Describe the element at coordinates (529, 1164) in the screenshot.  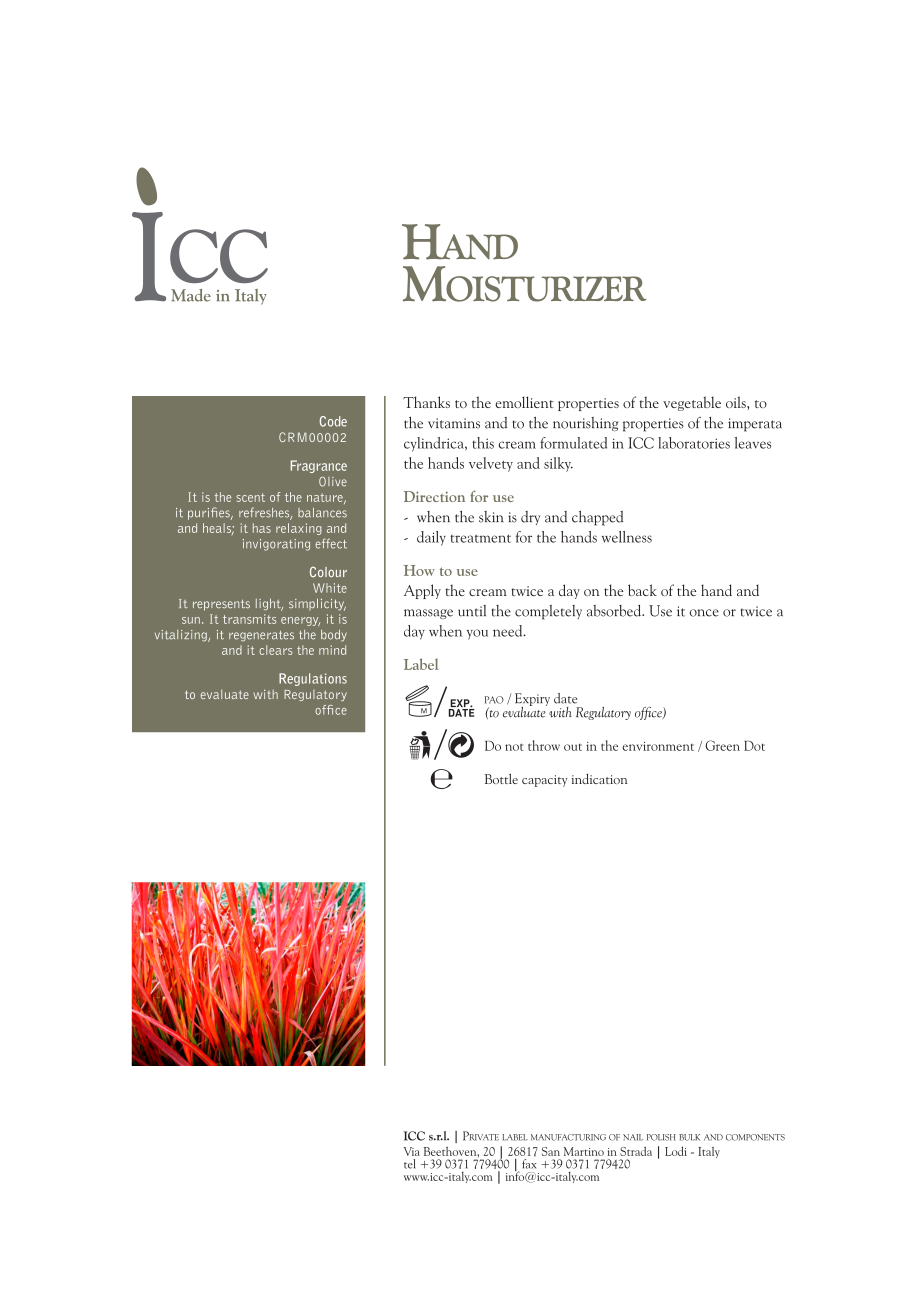
I see `fax` at that location.
